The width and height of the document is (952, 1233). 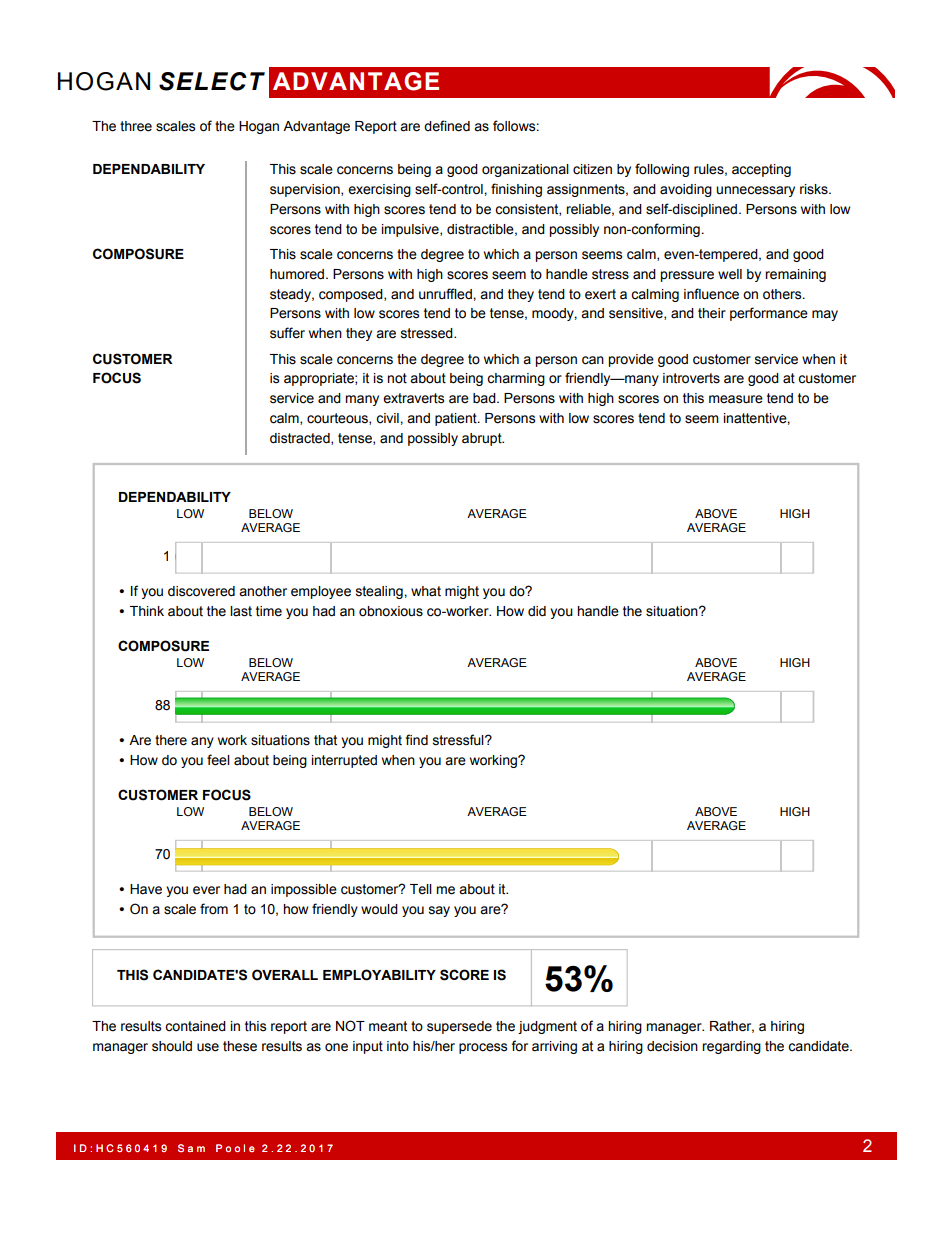 I want to click on contained, so click(x=195, y=1026).
